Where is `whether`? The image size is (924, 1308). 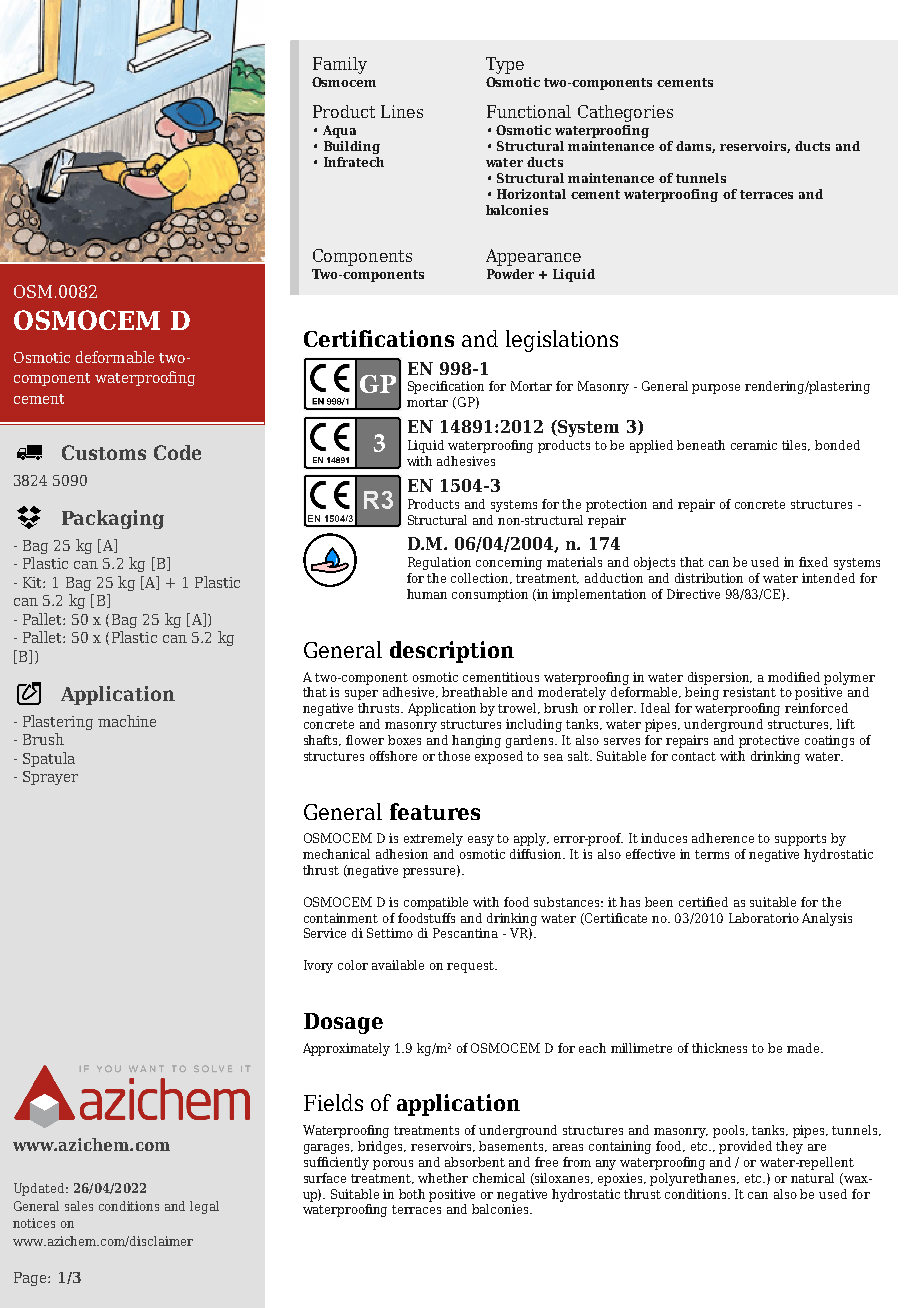 whether is located at coordinates (443, 1178).
